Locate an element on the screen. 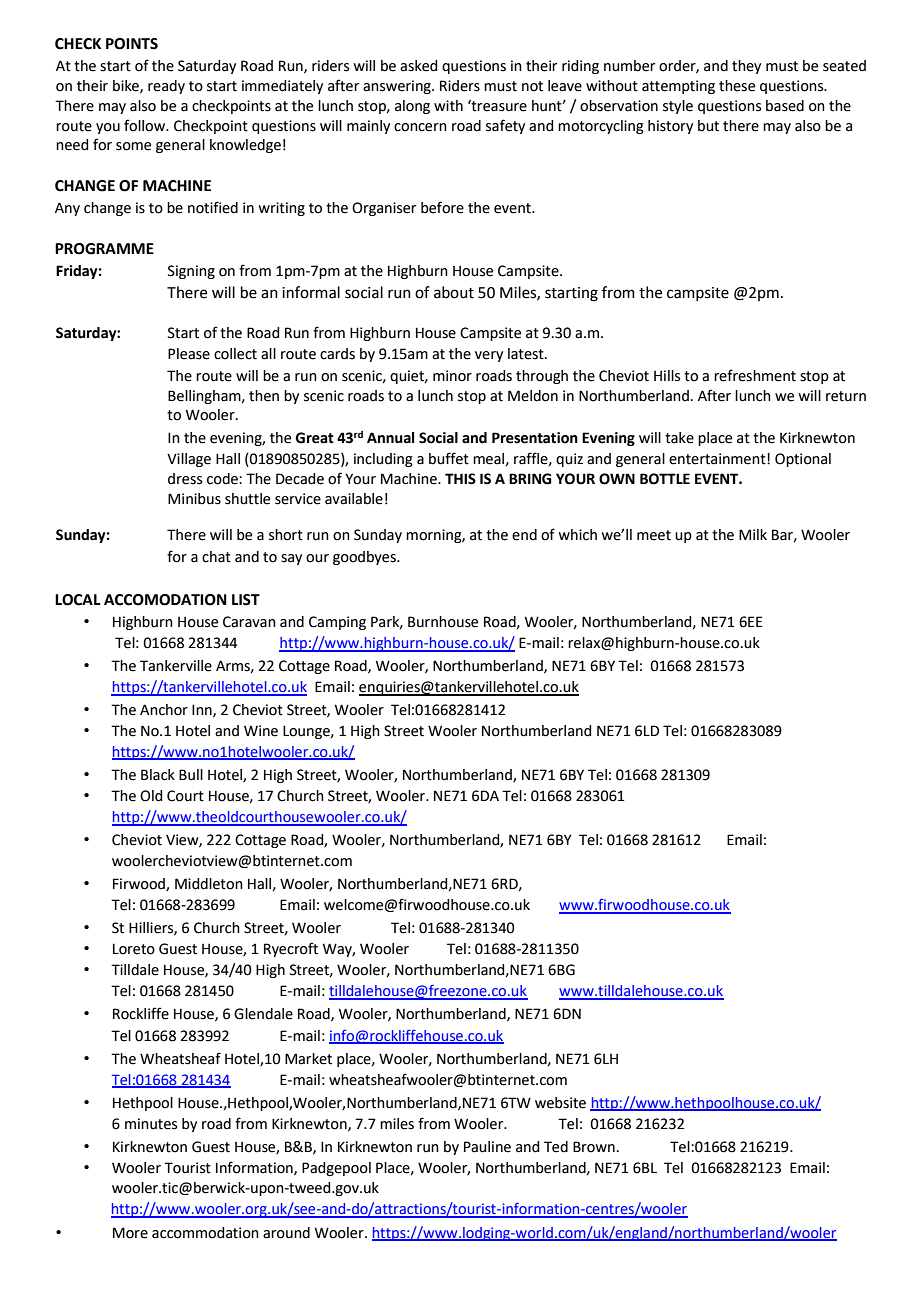 The height and width of the screenshot is (1308, 924). along is located at coordinates (412, 107).
